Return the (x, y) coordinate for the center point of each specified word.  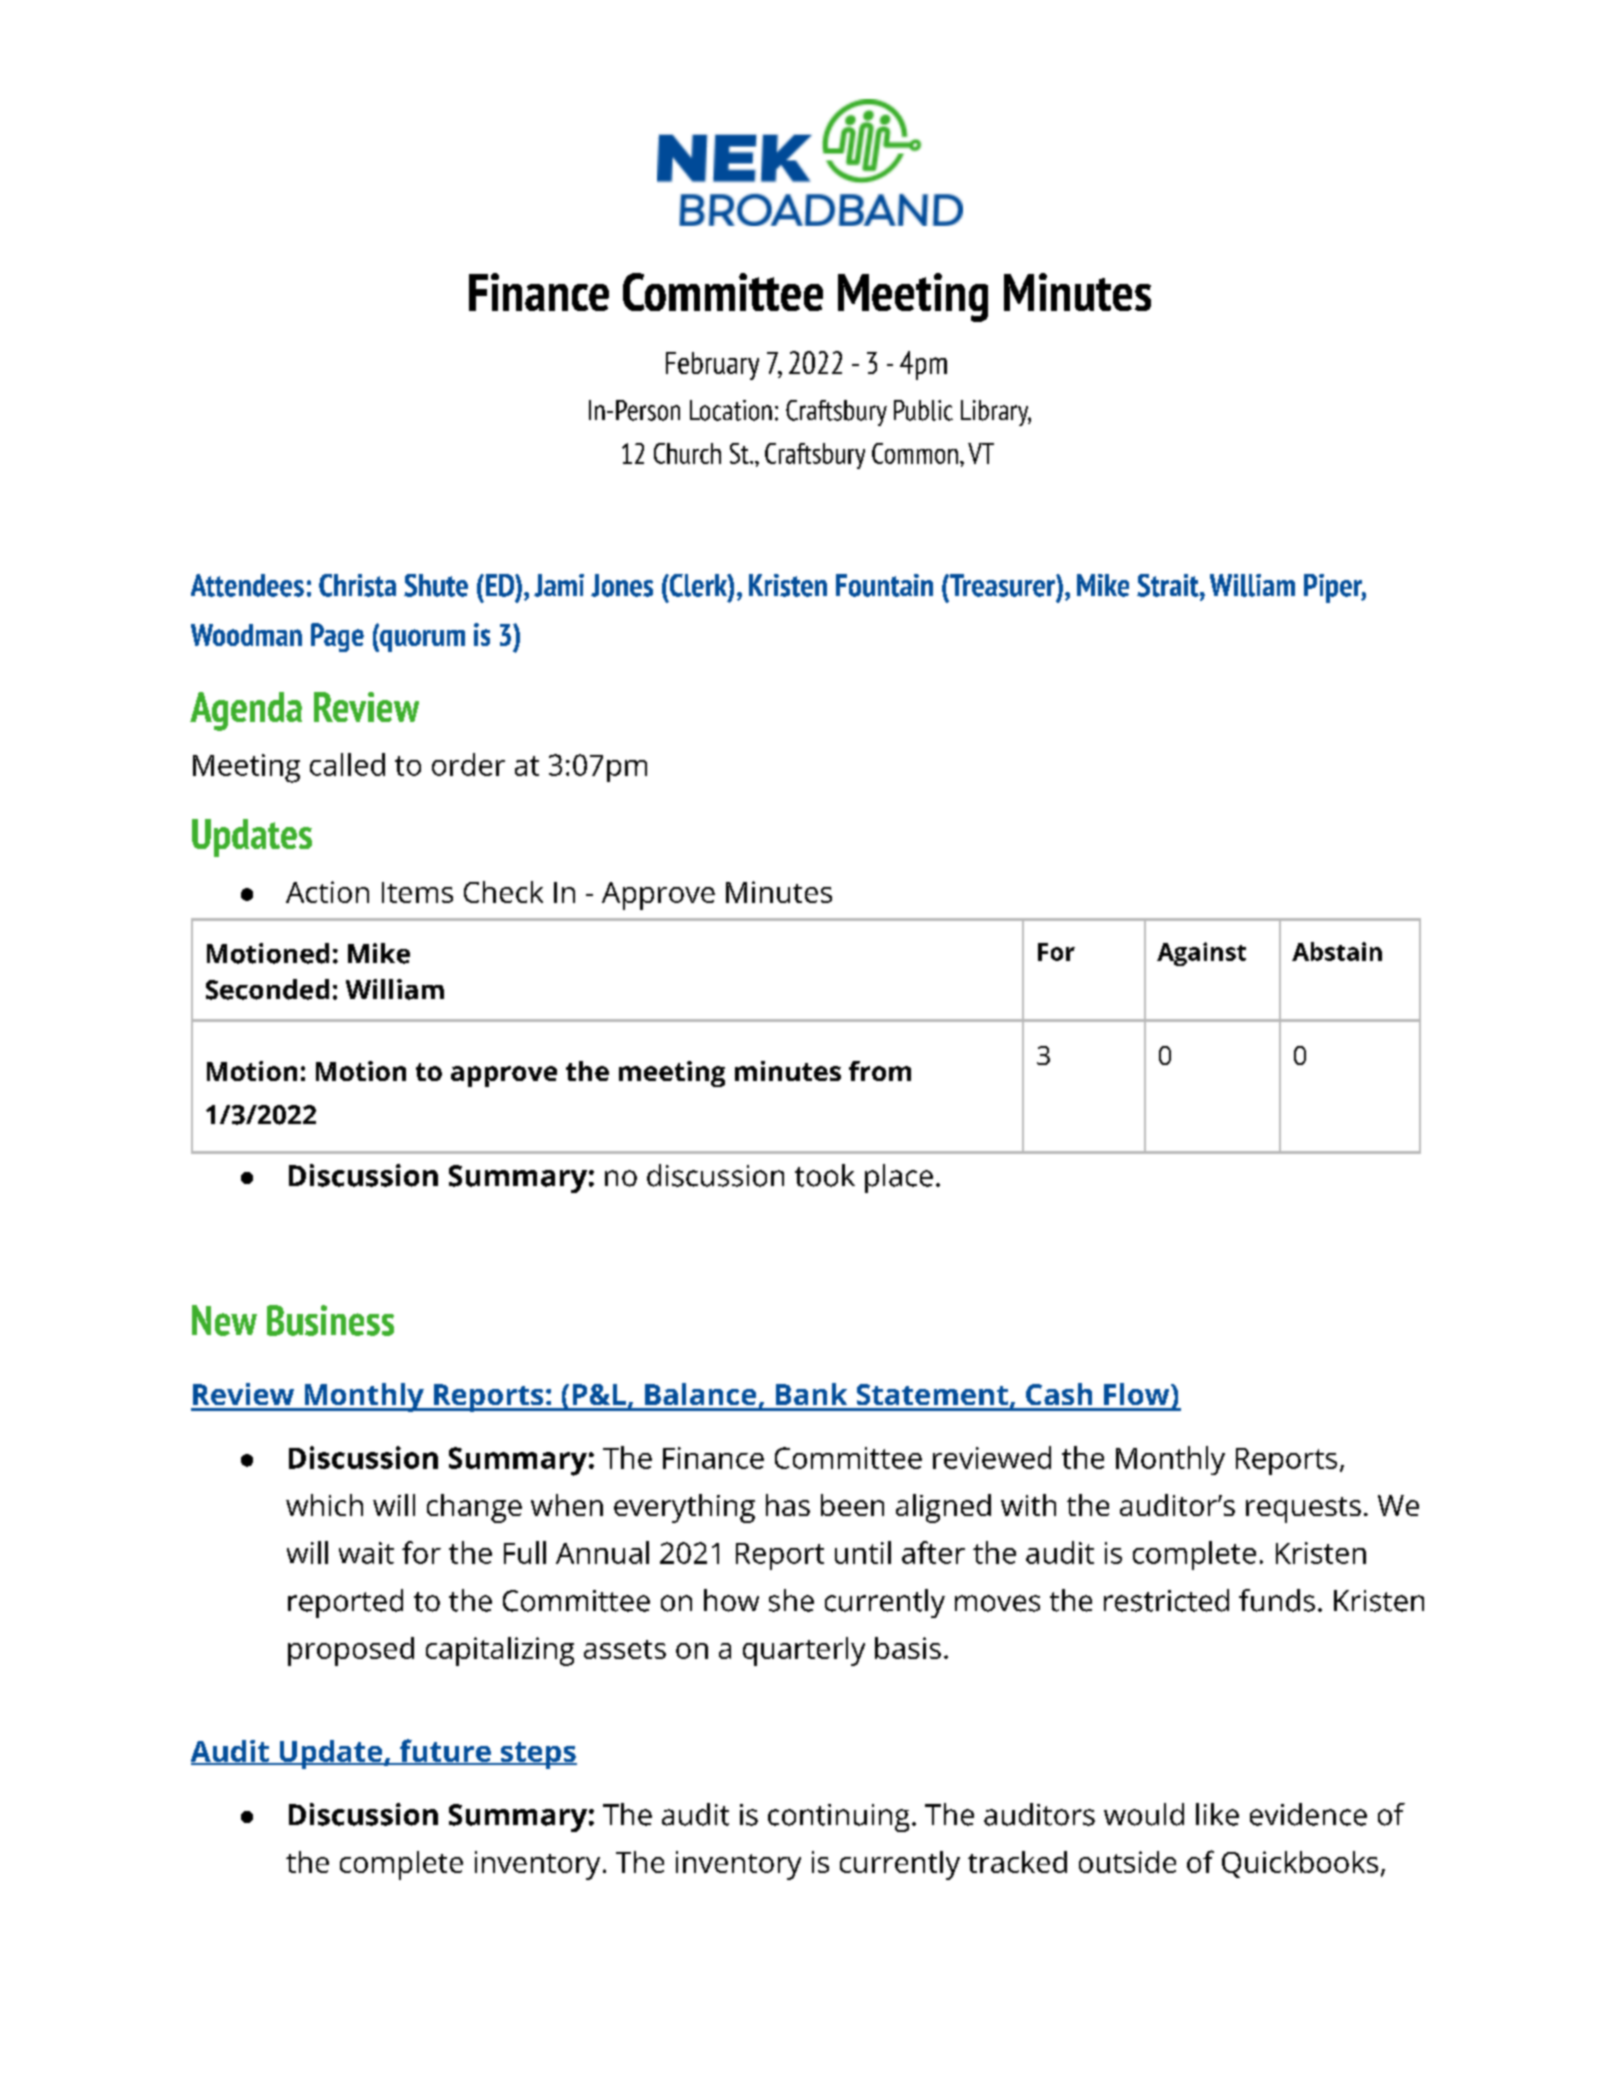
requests (1303, 1510)
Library (996, 413)
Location (731, 410)
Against (1201, 954)
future (445, 1752)
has (788, 1505)
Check (503, 892)
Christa (357, 585)
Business (330, 1320)
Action (327, 892)
